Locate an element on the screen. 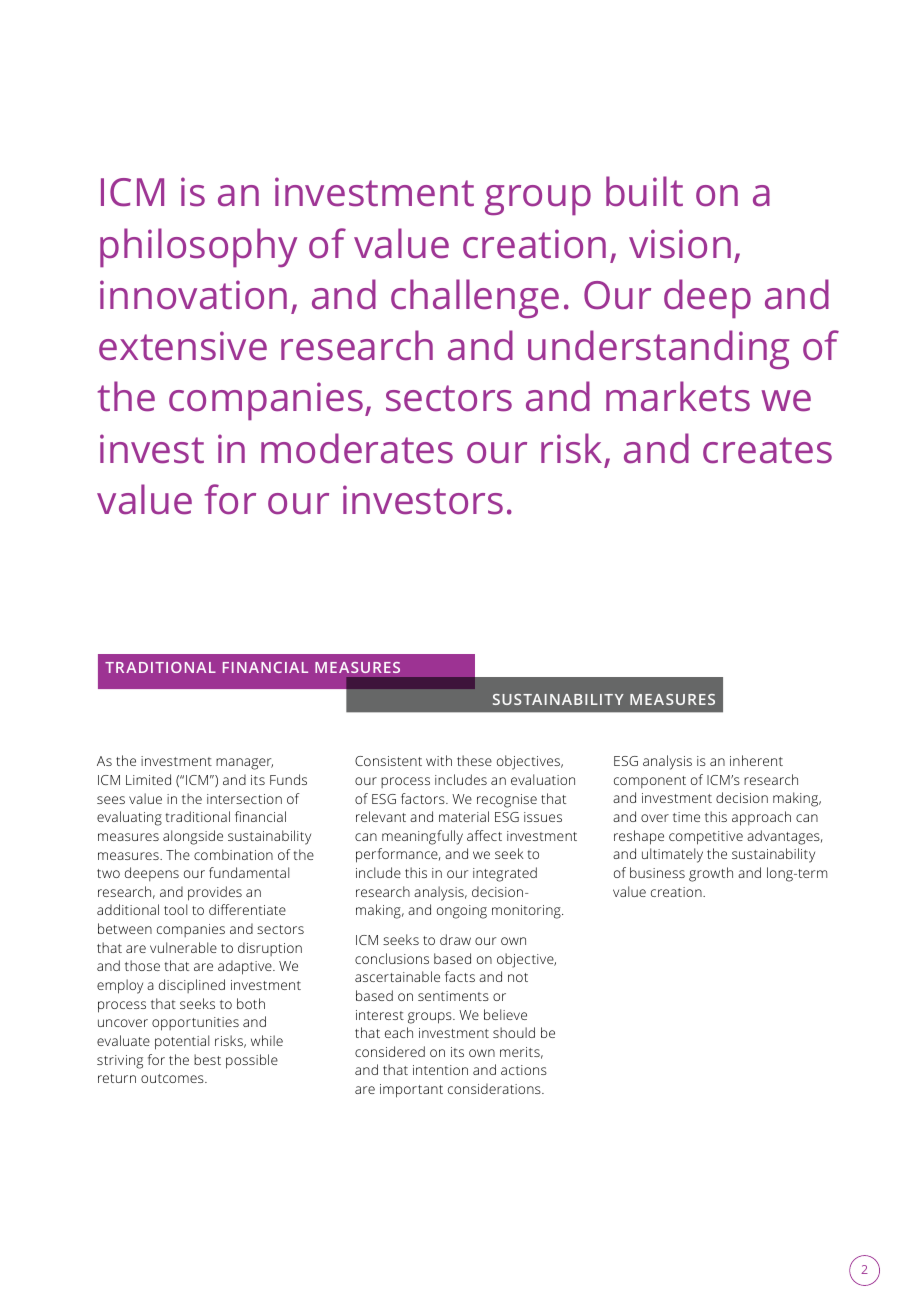 This screenshot has height=1308, width=924. intention is located at coordinates (440, 1070).
